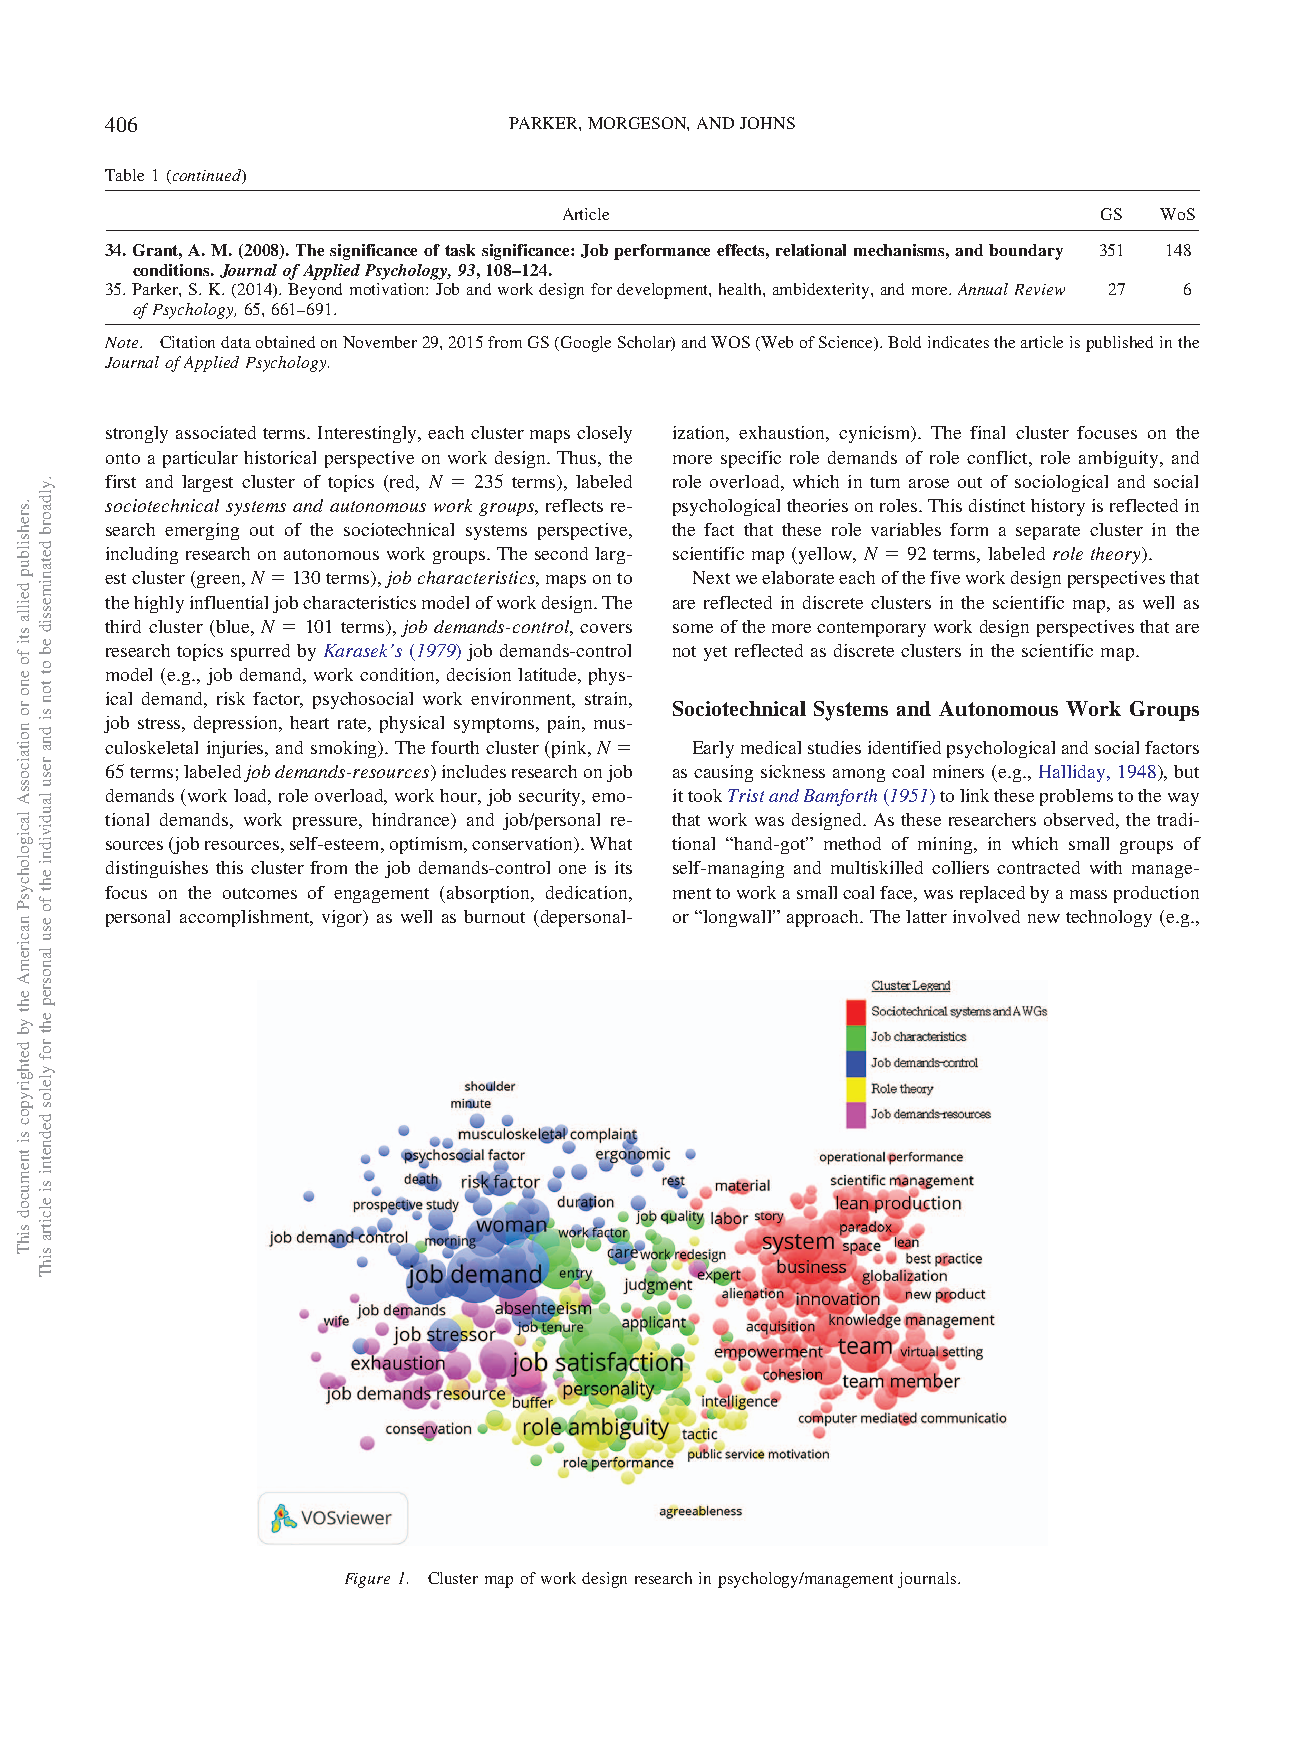  Describe the element at coordinates (1026, 252) in the screenshot. I see `boundary` at that location.
